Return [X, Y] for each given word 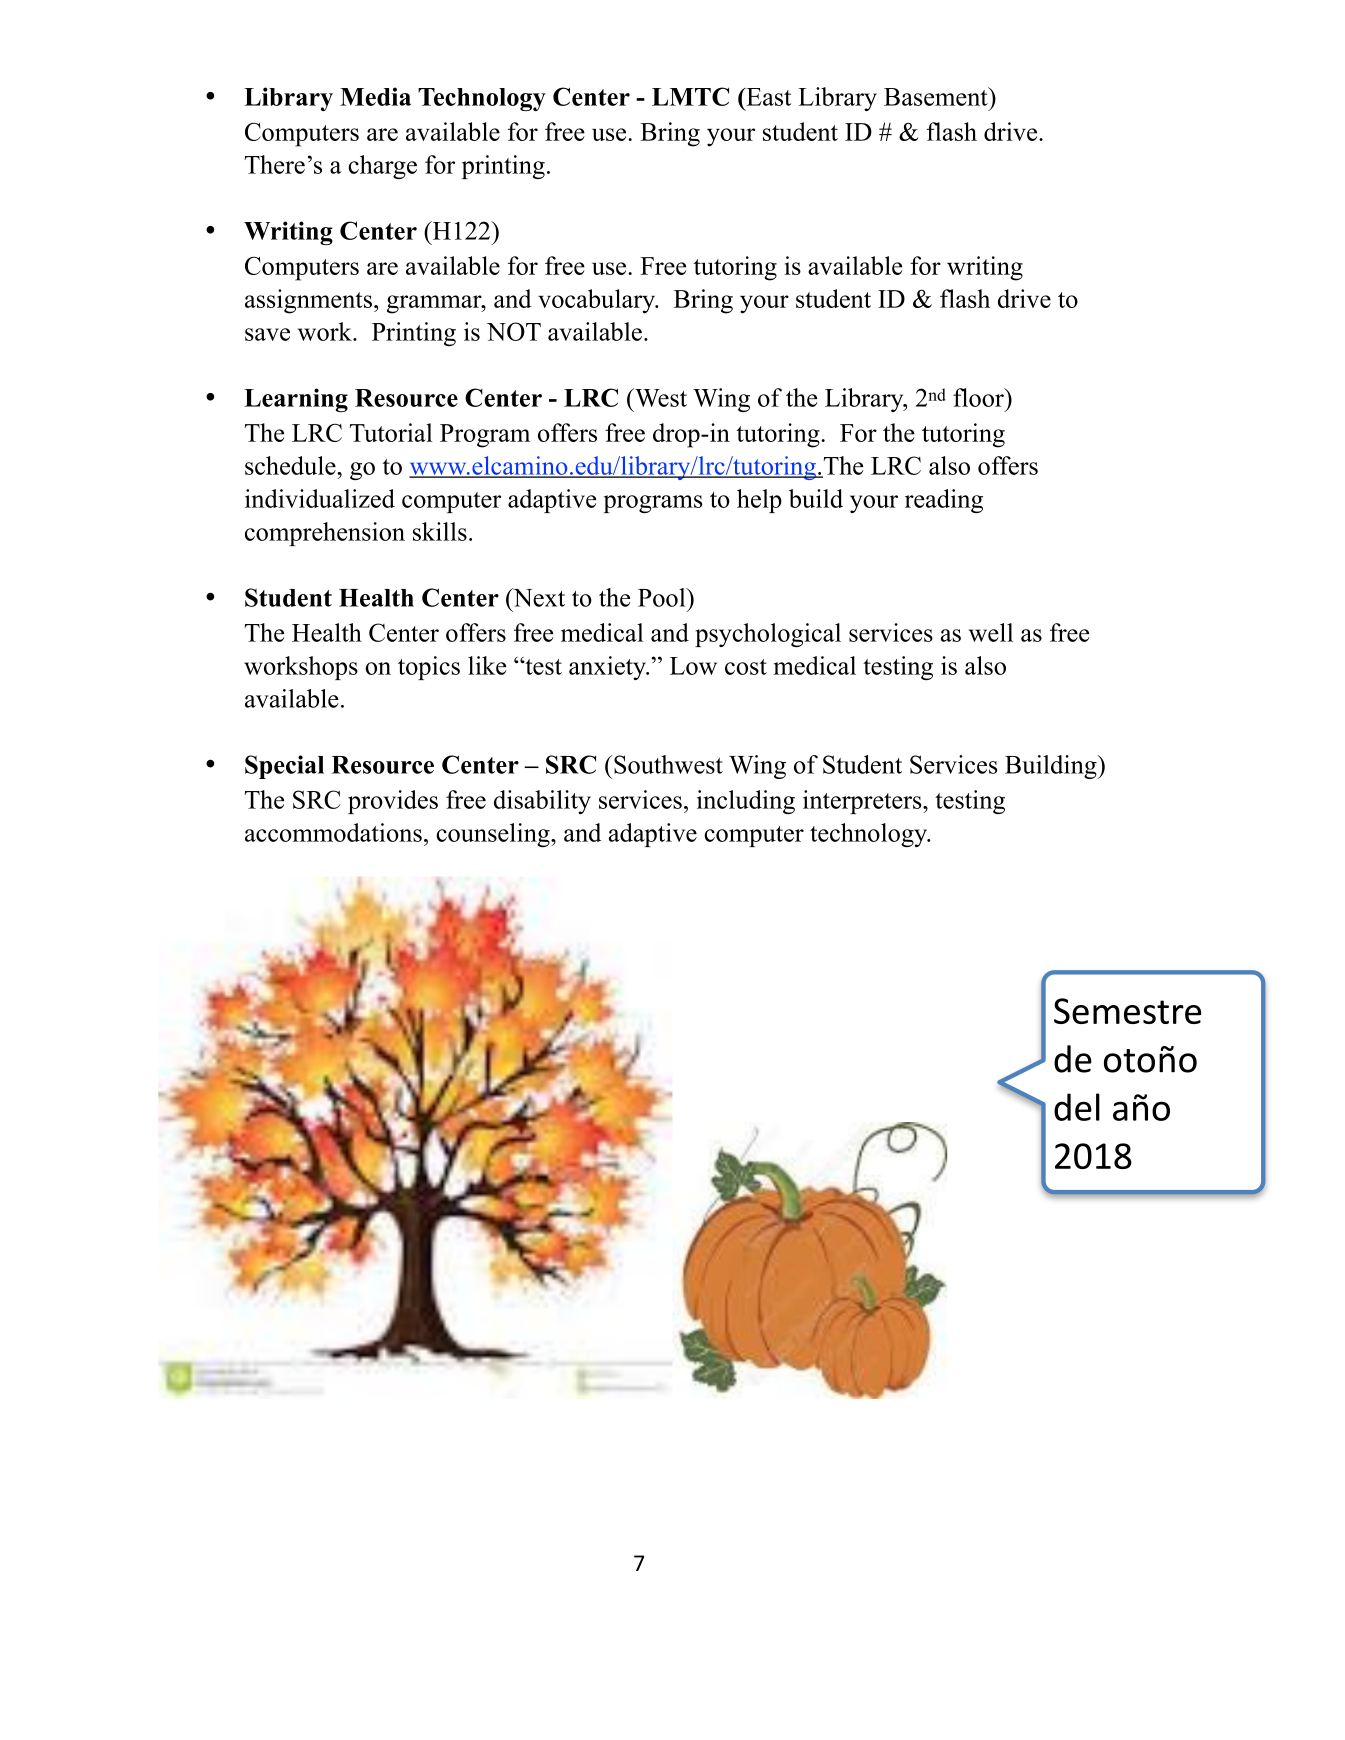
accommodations [333, 832]
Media [375, 96]
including [746, 802]
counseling [494, 835]
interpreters [863, 802]
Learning [296, 400]
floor [979, 397]
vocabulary [598, 301]
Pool [663, 597]
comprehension [325, 534]
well [991, 632]
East [767, 97]
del [1077, 1107]
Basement [937, 96]
